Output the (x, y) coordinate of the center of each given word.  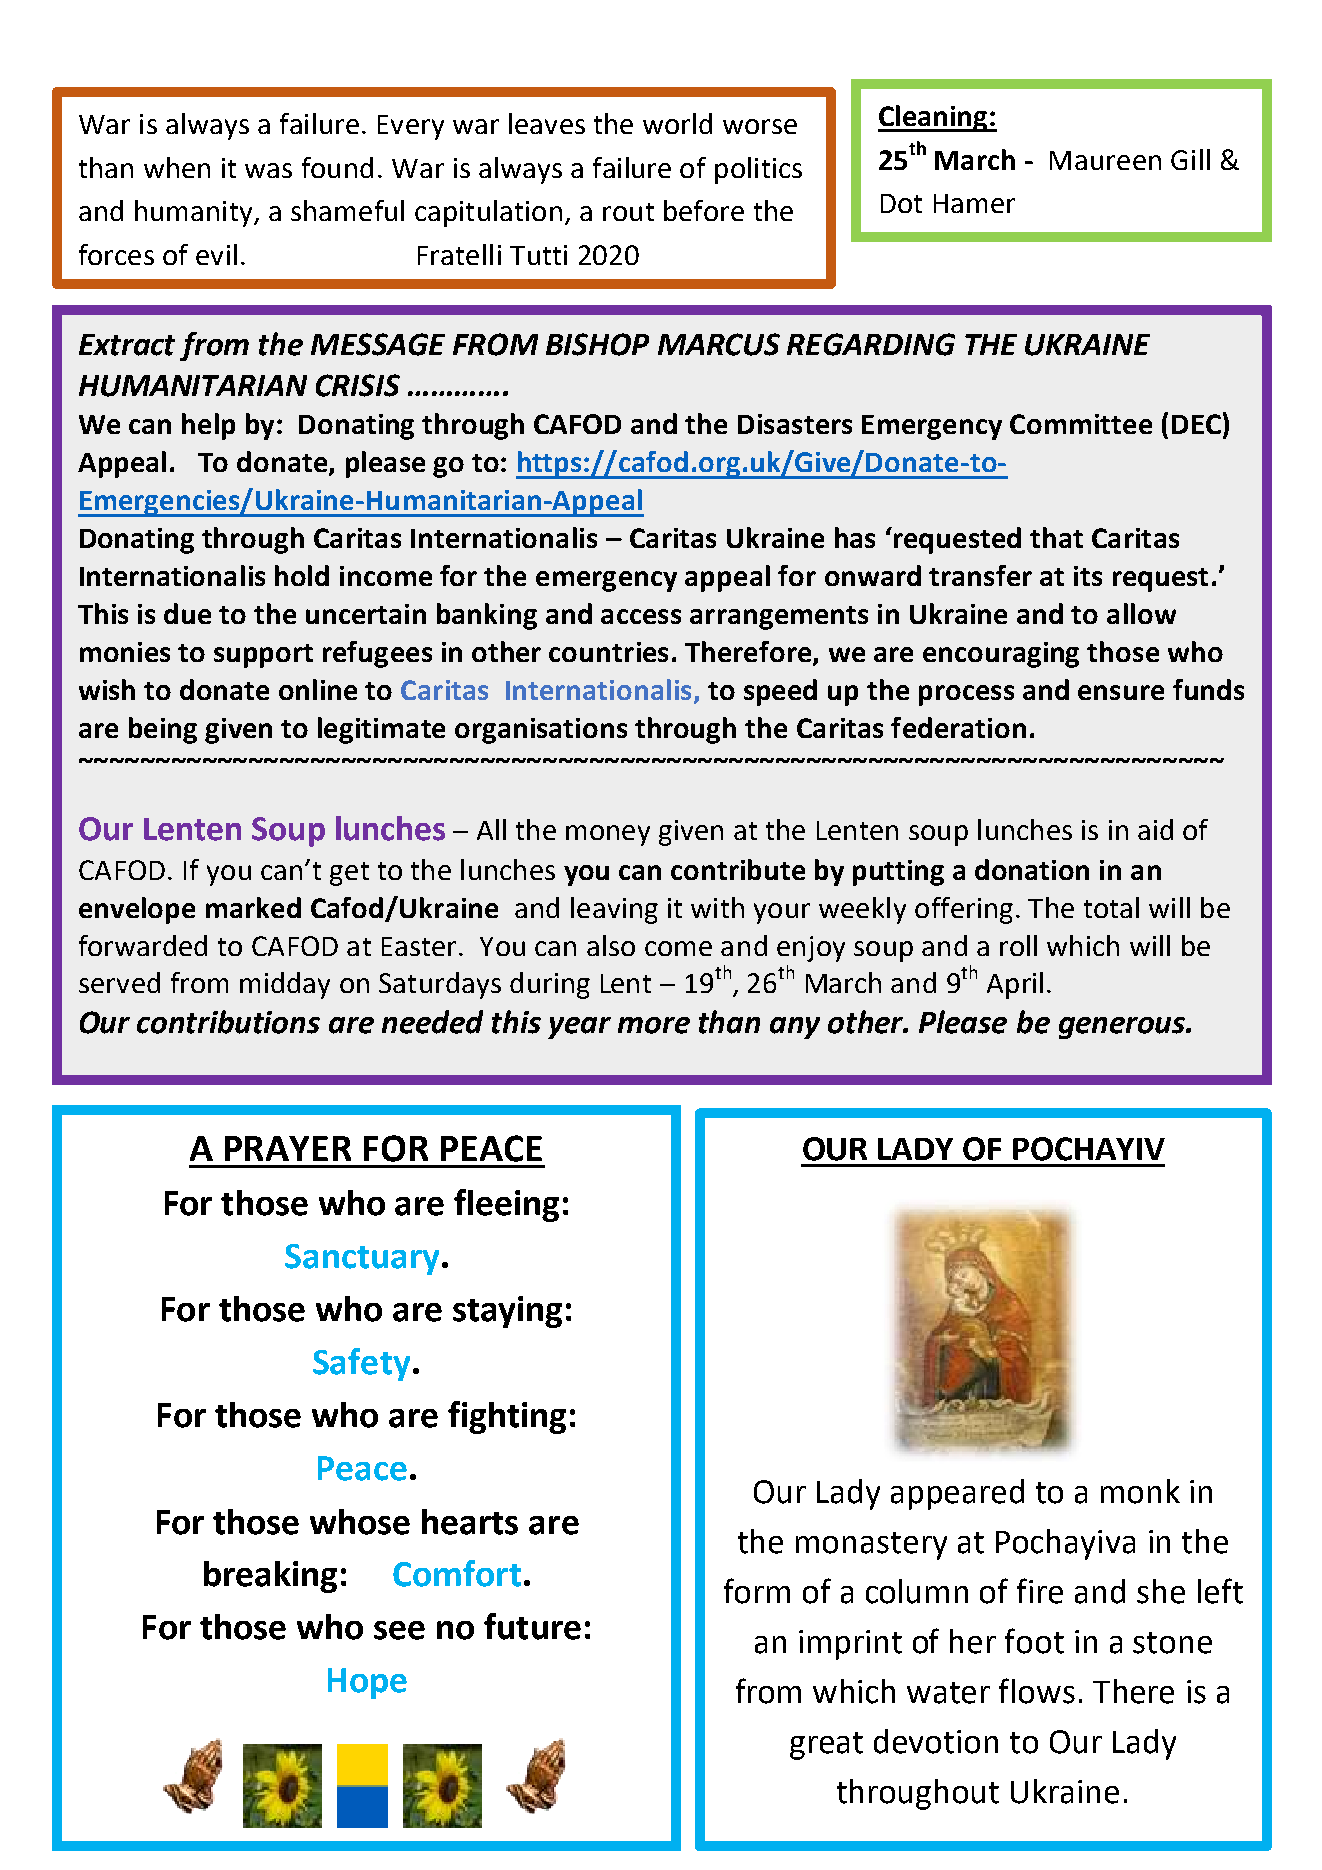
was (268, 170)
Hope (367, 1683)
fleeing (506, 1205)
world (677, 123)
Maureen (1105, 160)
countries (608, 652)
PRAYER (288, 1148)
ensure (1121, 692)
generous (1123, 1028)
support (263, 656)
